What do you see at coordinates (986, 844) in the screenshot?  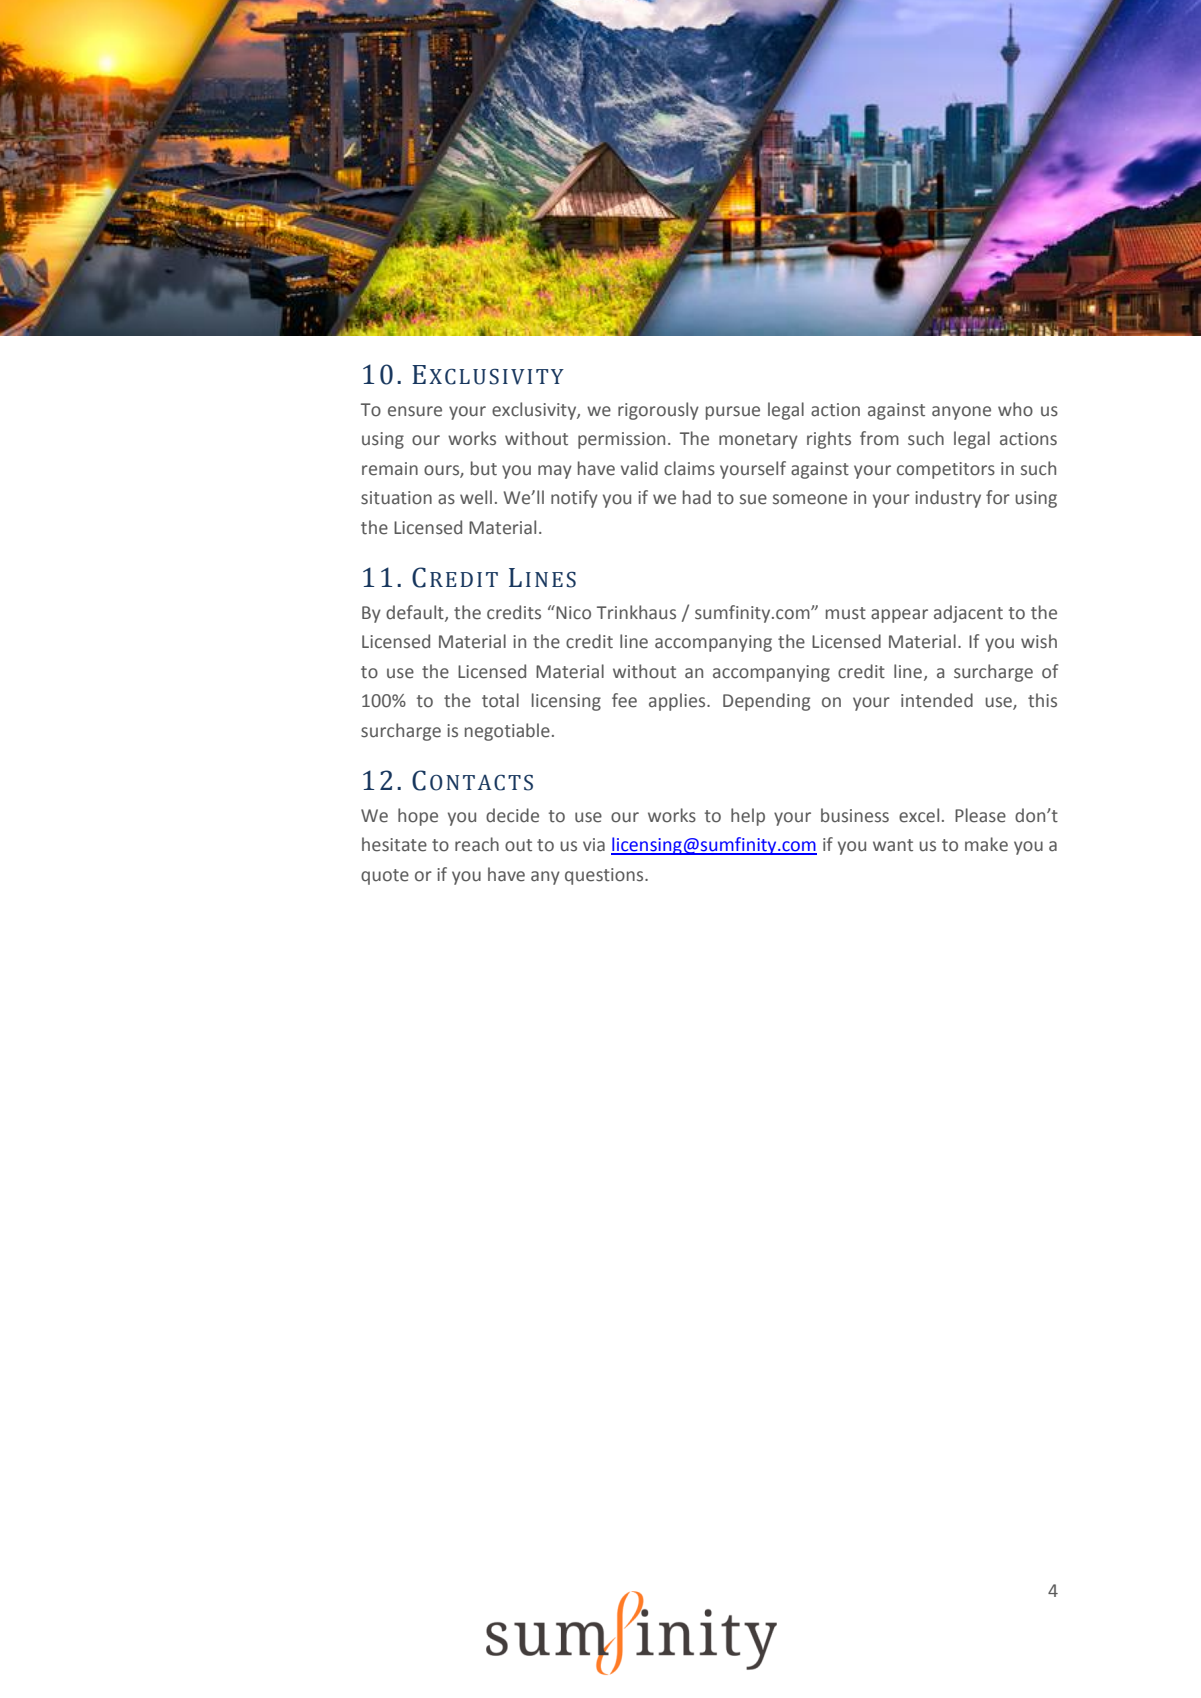 I see `make` at bounding box center [986, 844].
